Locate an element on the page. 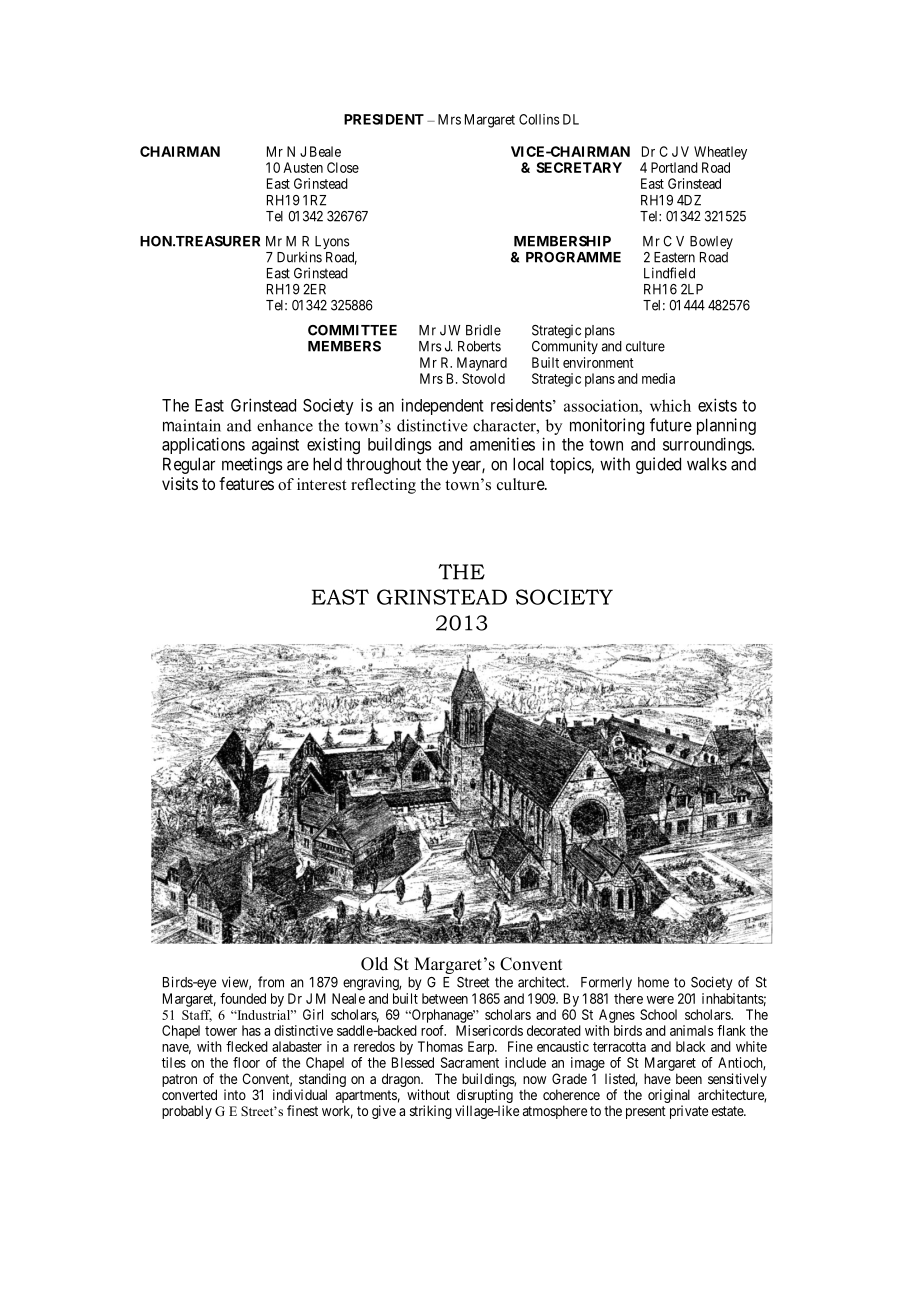  reflecting is located at coordinates (383, 486).
